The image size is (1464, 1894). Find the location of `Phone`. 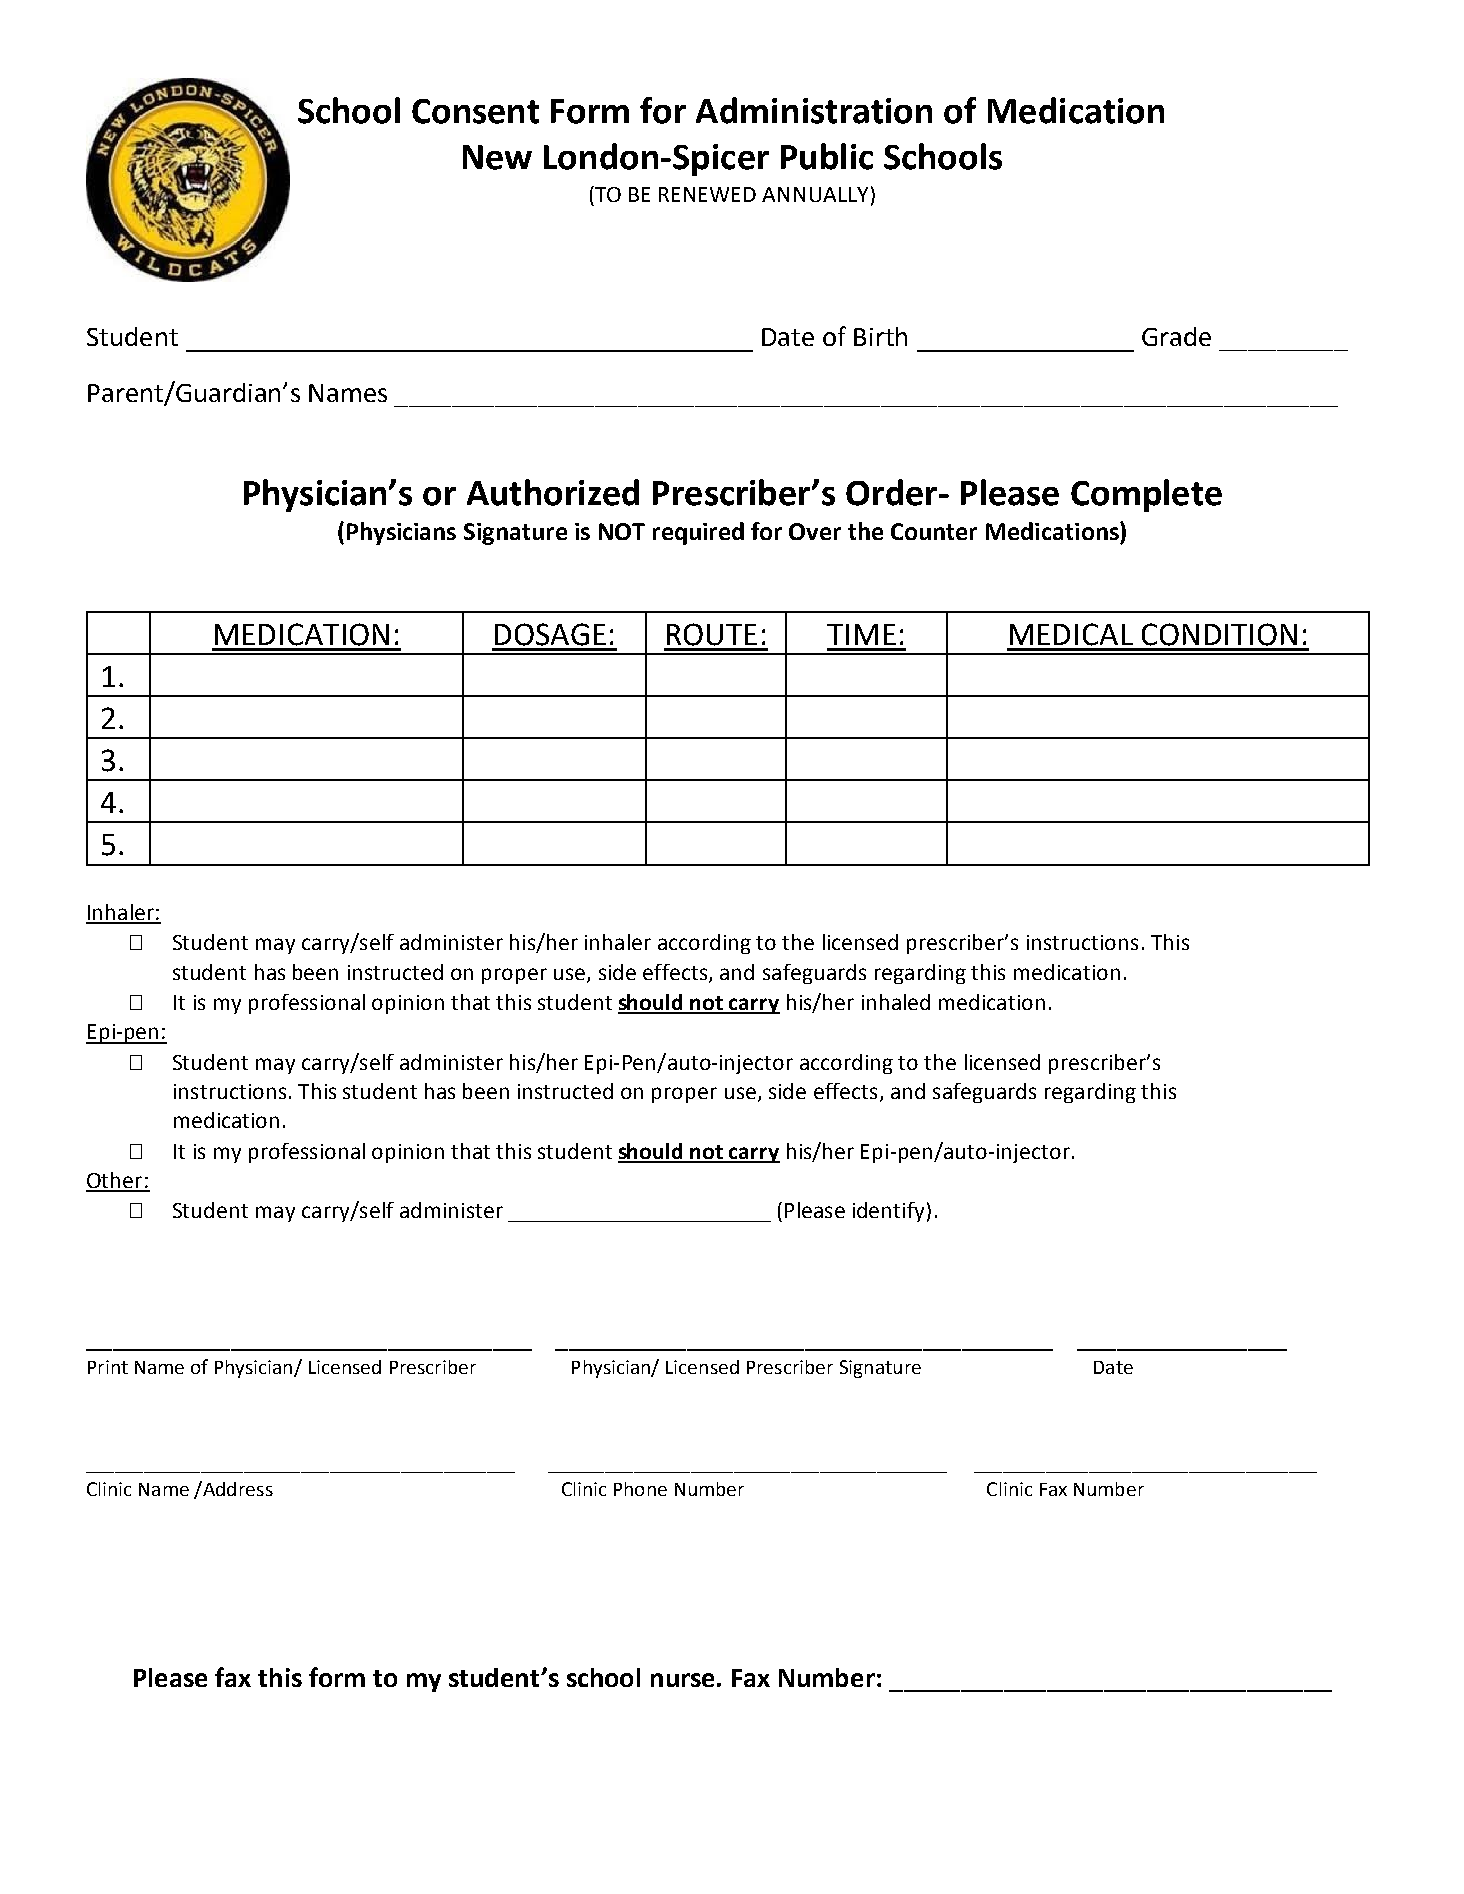

Phone is located at coordinates (640, 1489).
